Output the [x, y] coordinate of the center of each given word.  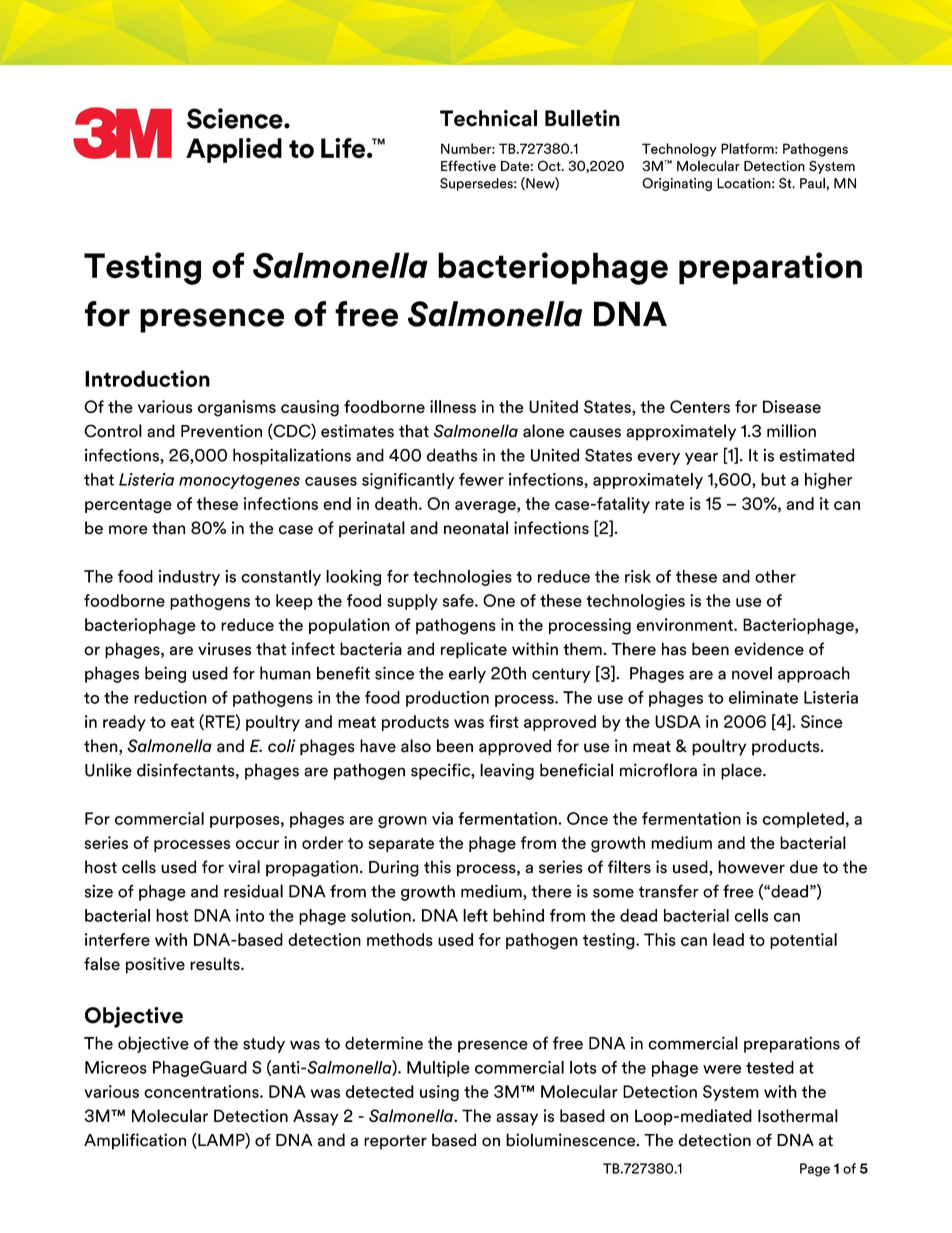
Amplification [135, 1141]
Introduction [147, 378]
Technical [488, 118]
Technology [679, 150]
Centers [700, 406]
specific [441, 771]
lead [728, 939]
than [168, 528]
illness [453, 406]
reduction [170, 697]
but [773, 479]
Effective [468, 165]
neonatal [476, 528]
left [475, 915]
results [216, 964]
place [742, 771]
